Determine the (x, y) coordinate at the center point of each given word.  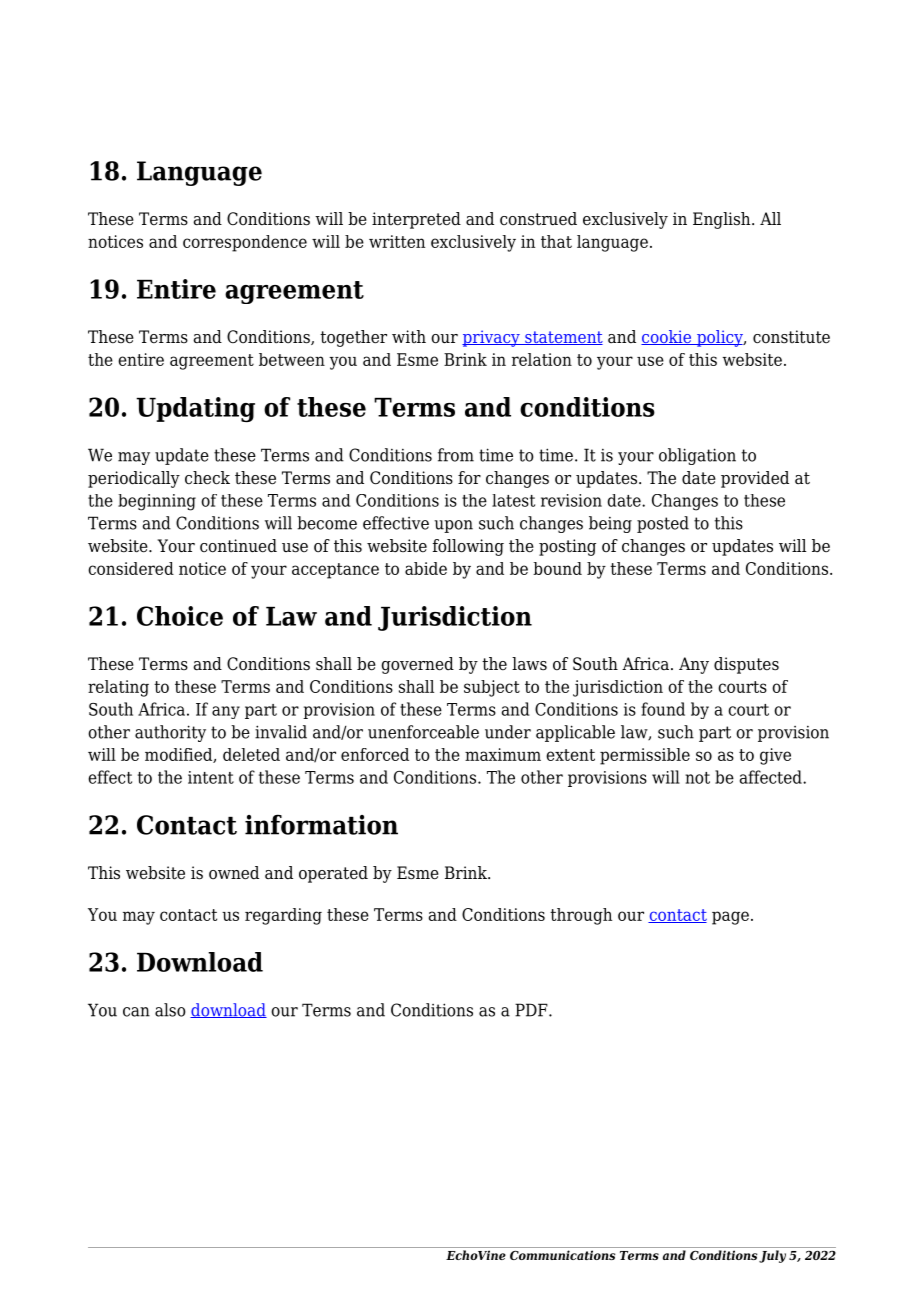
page (730, 918)
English (723, 220)
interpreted (416, 220)
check (207, 478)
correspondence (245, 243)
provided (755, 479)
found (663, 709)
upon (453, 526)
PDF (532, 1010)
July (772, 1256)
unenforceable (423, 732)
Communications (562, 1255)
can (136, 1012)
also (170, 1010)
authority (170, 733)
